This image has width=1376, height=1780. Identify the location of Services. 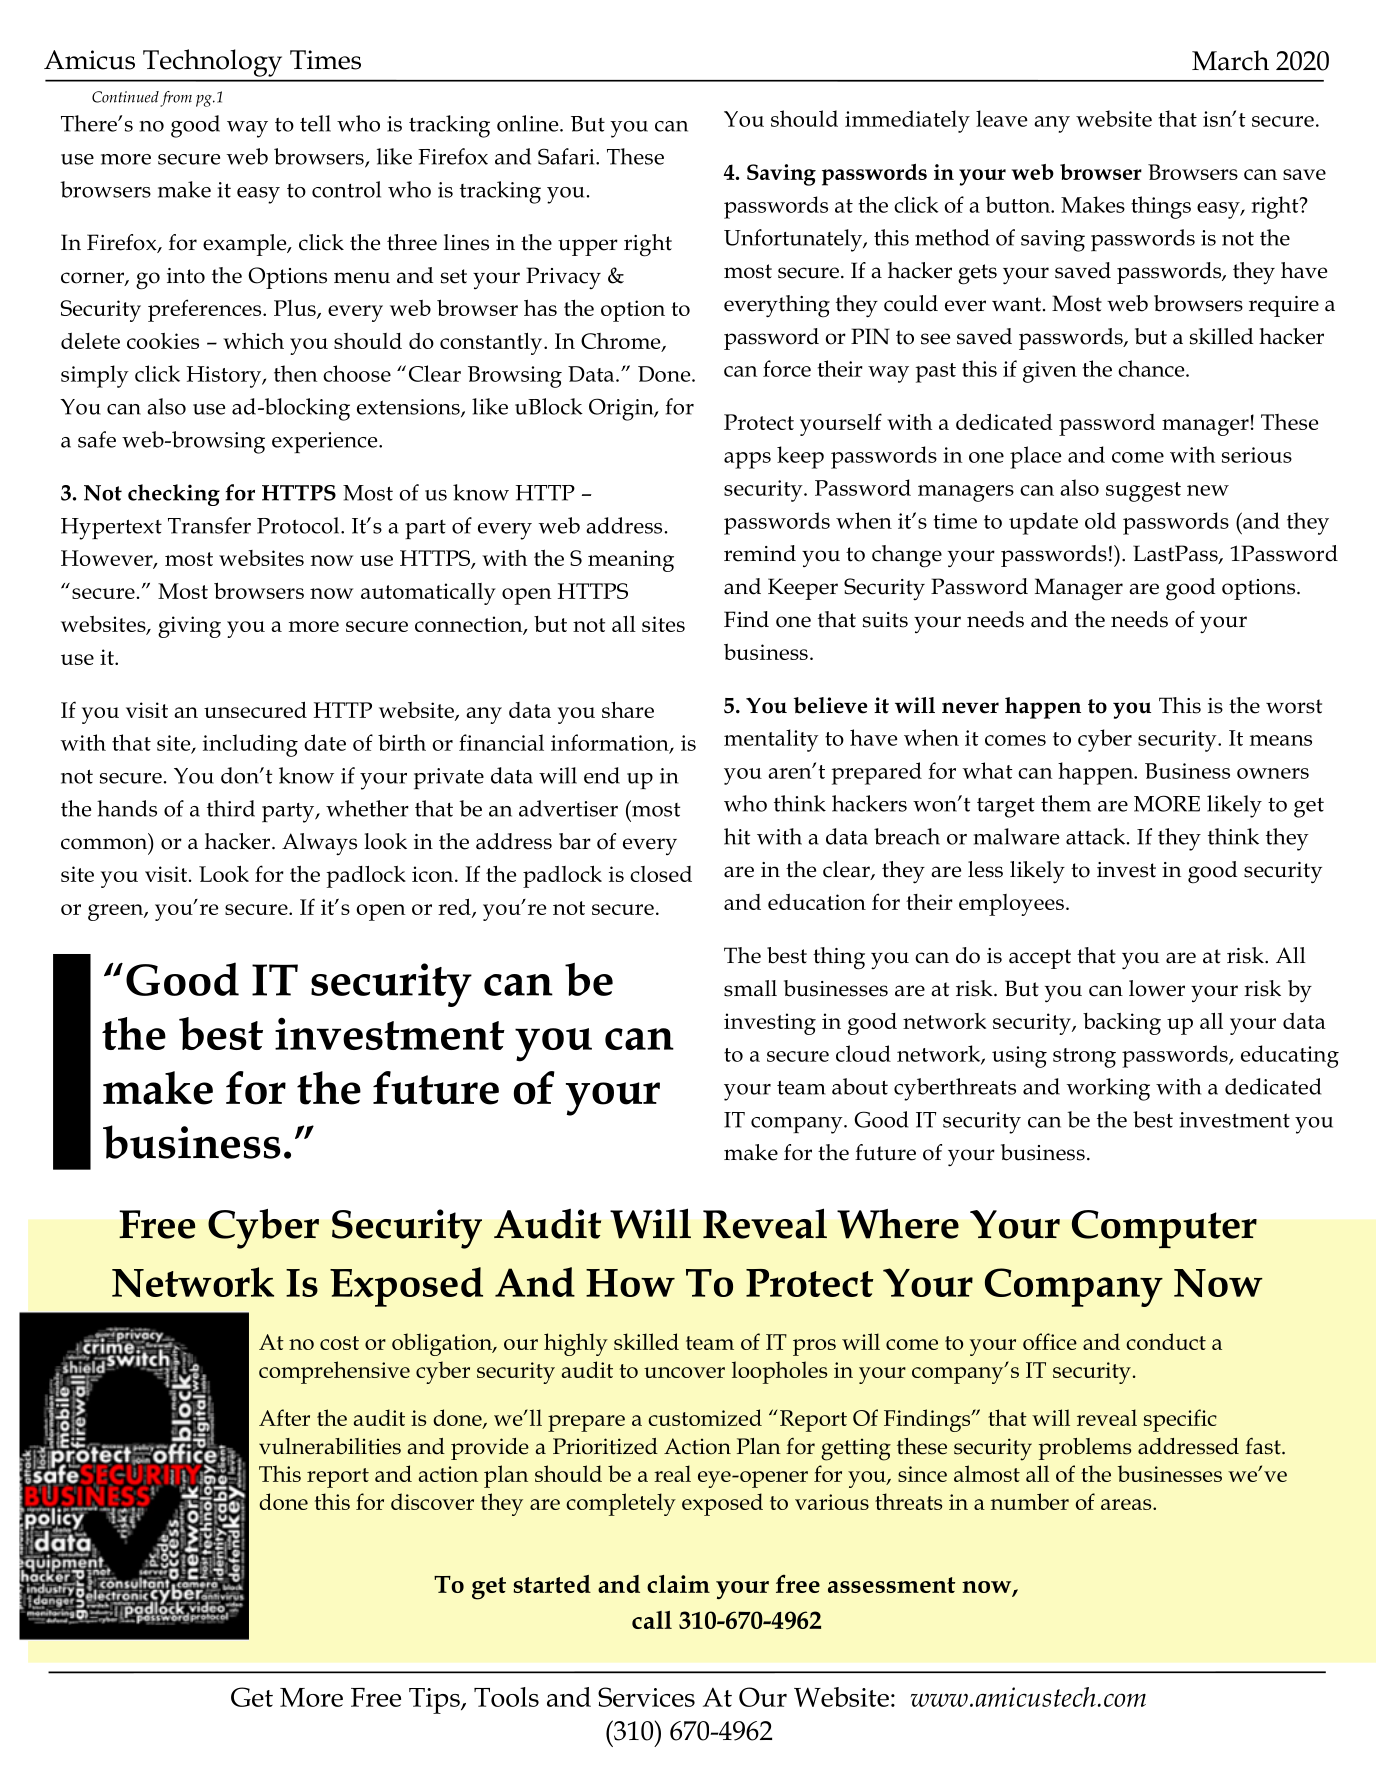
(646, 1697).
